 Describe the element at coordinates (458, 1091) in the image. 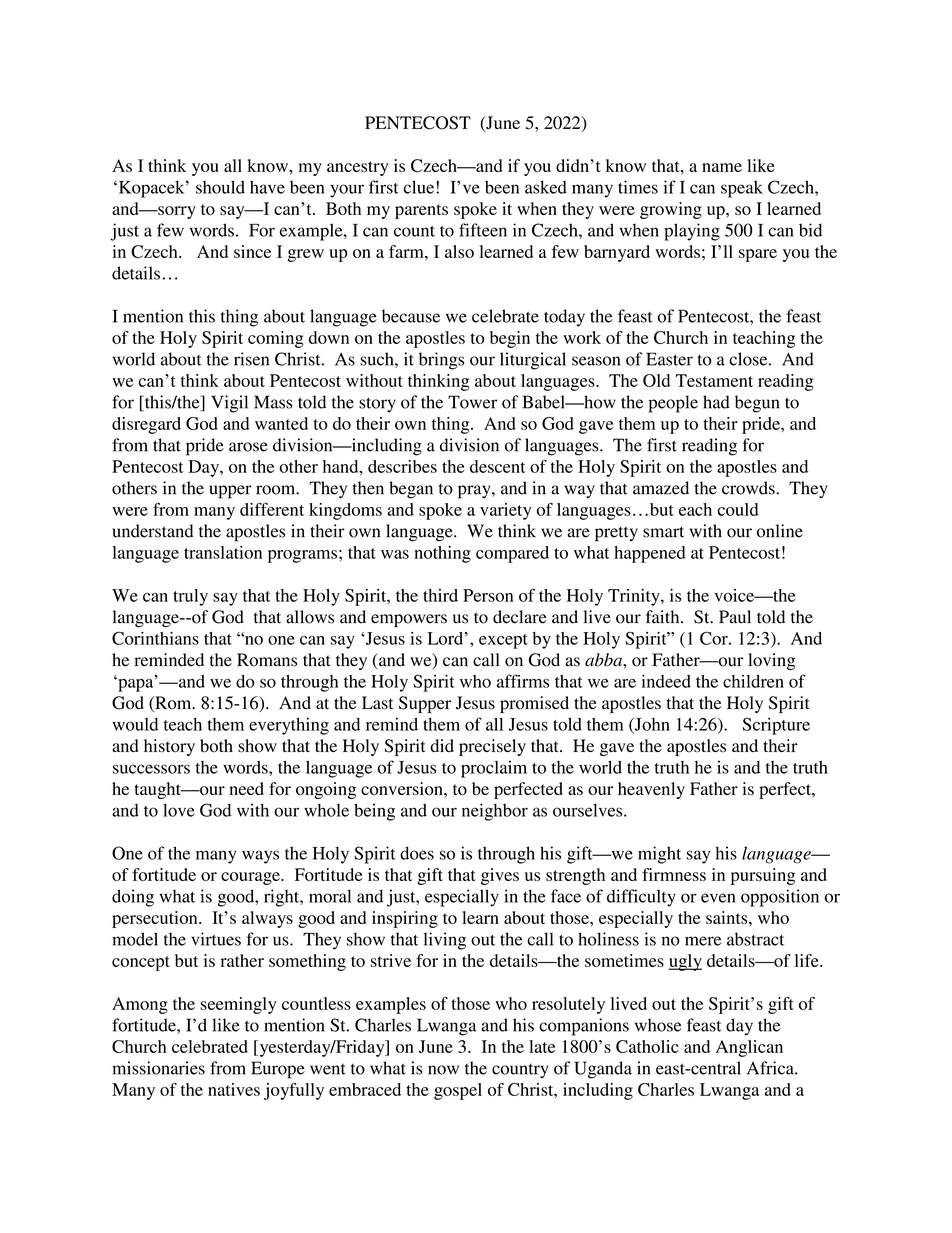

I see `gospel` at that location.
